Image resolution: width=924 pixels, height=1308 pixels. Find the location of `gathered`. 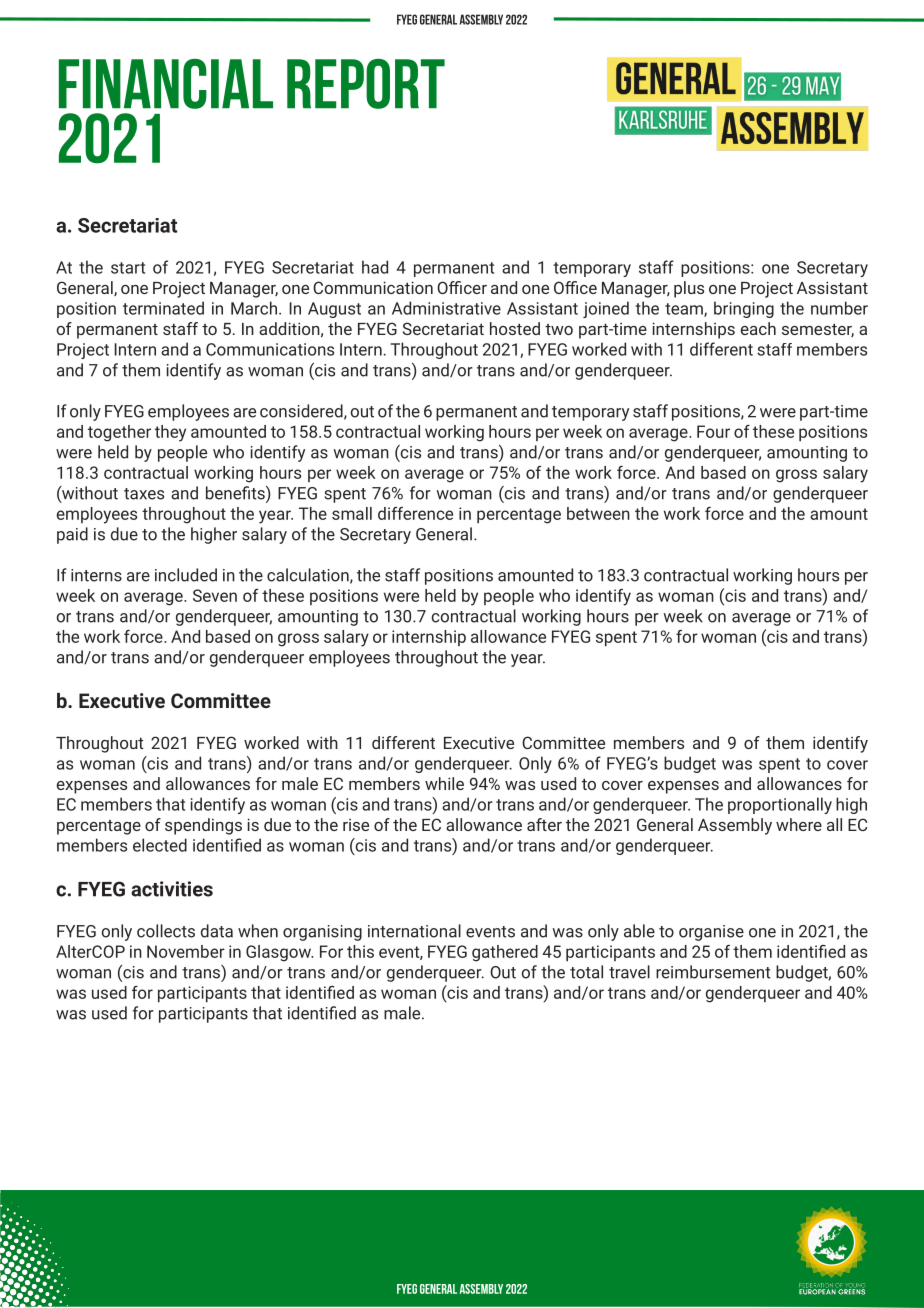

gathered is located at coordinates (505, 953).
